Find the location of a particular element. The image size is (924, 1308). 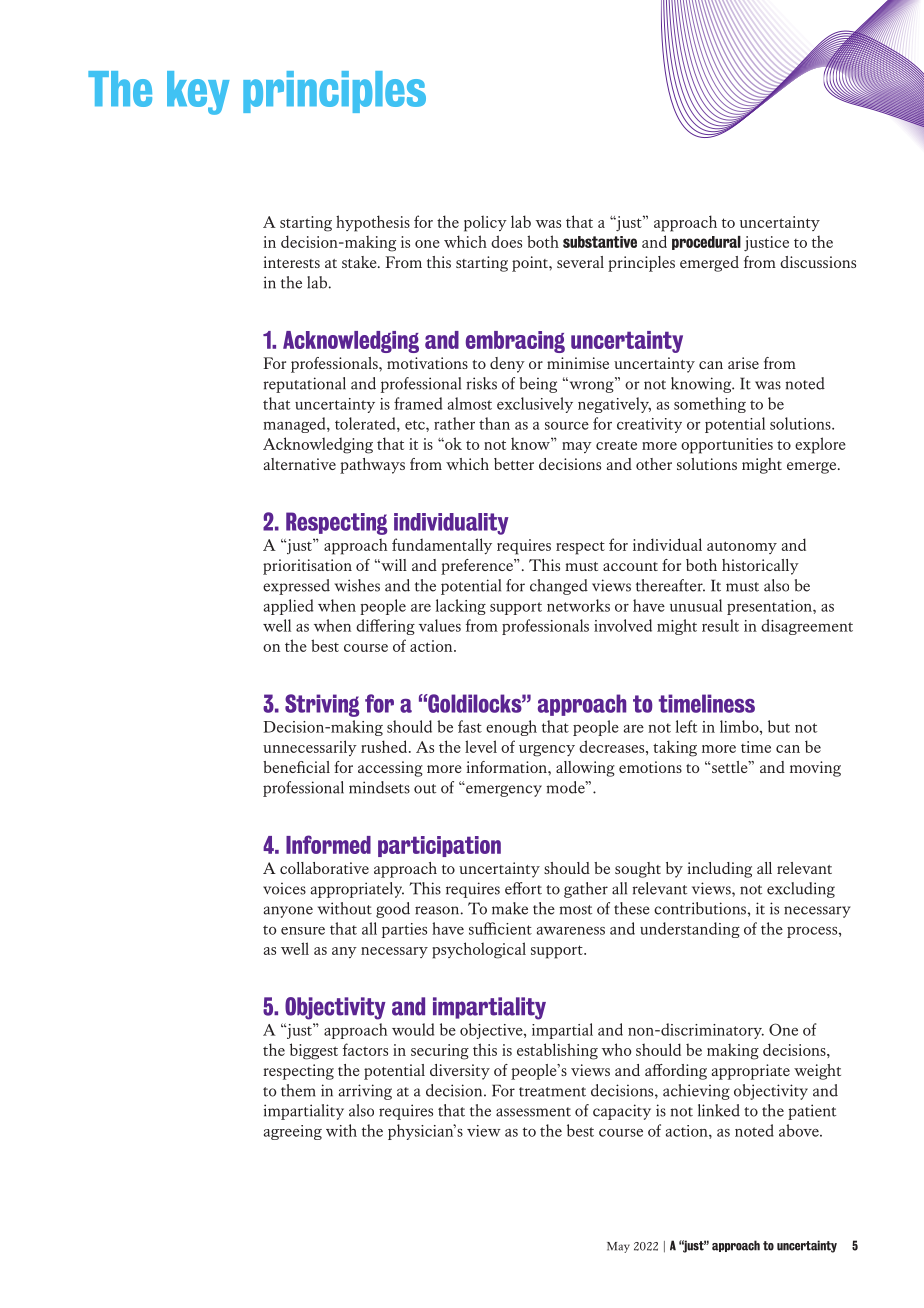

lacking is located at coordinates (461, 607).
